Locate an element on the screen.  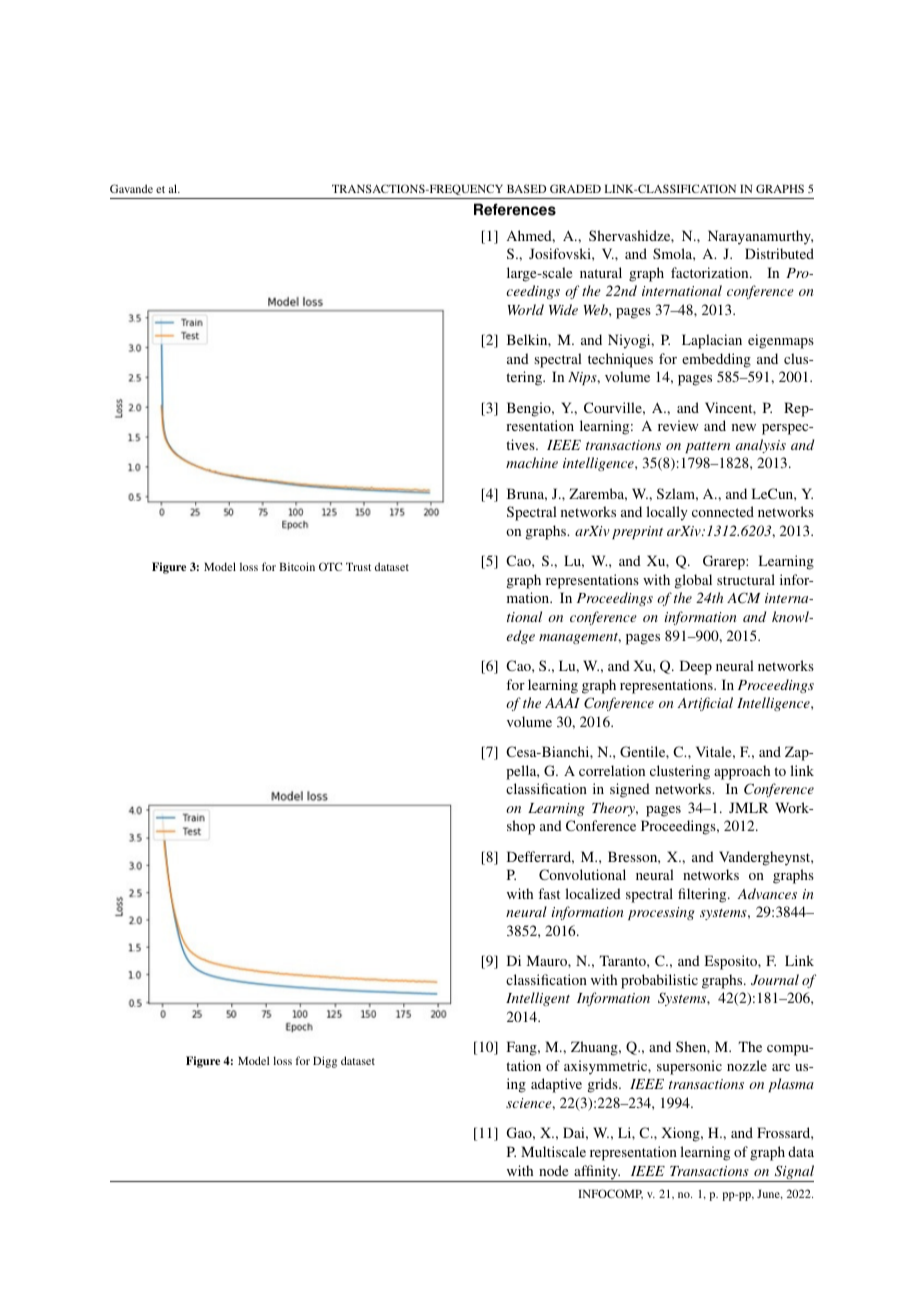
Digg is located at coordinates (325, 1062).
